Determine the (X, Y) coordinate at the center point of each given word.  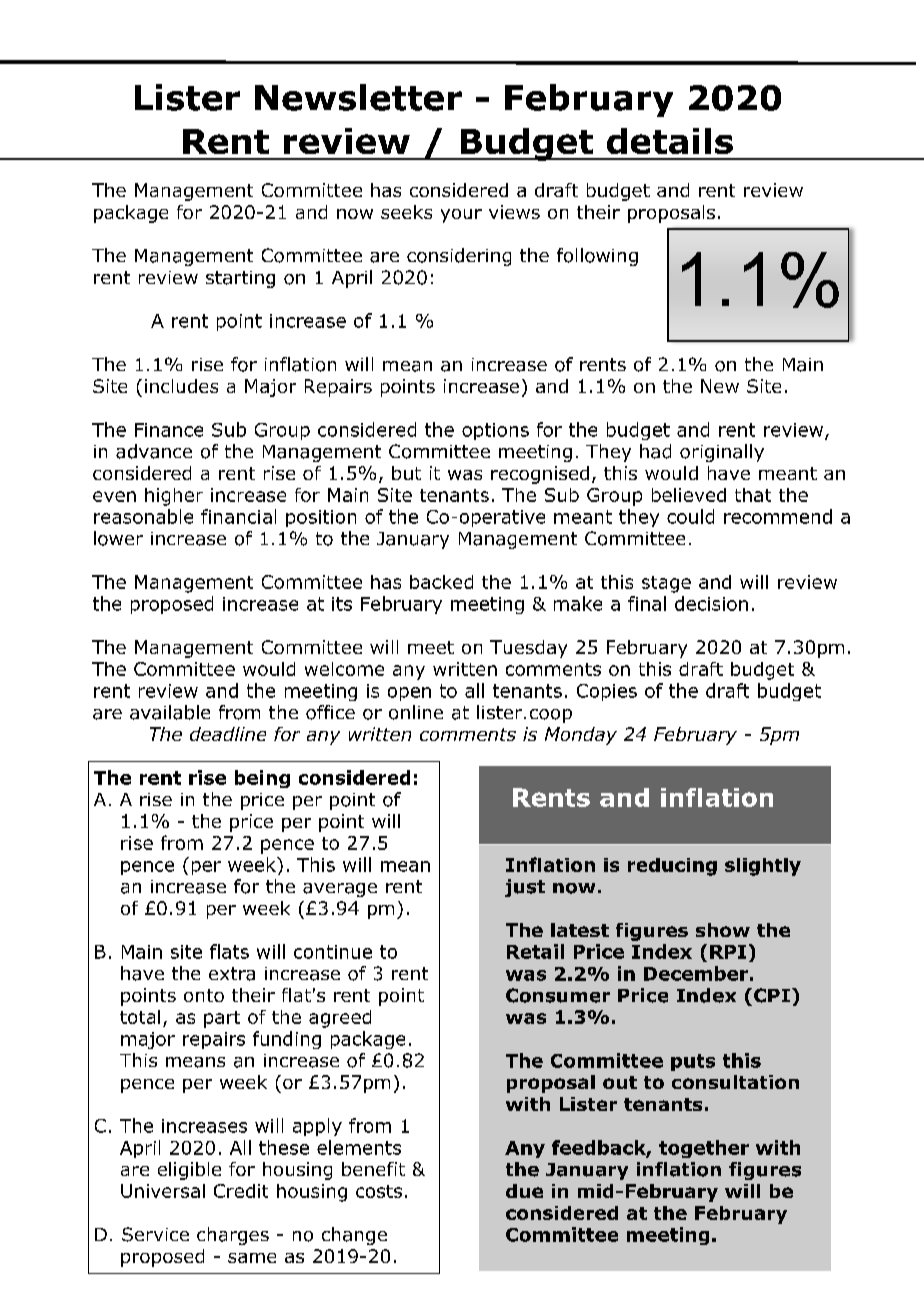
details (670, 141)
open (409, 694)
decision (711, 603)
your (461, 216)
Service (155, 1234)
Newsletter (358, 97)
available (170, 712)
